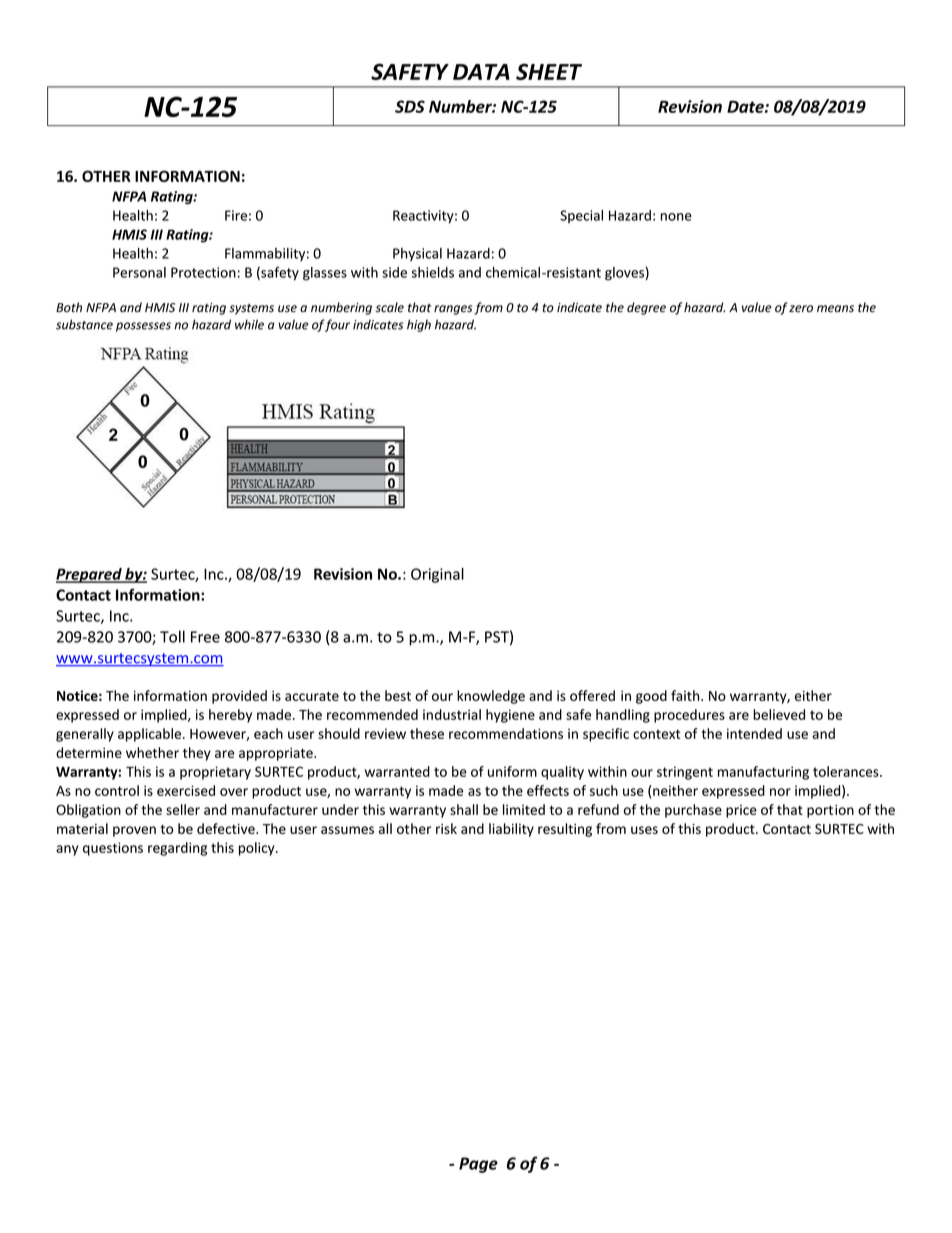 This screenshot has width=952, height=1233. What do you see at coordinates (410, 106) in the screenshot?
I see `SDS` at bounding box center [410, 106].
